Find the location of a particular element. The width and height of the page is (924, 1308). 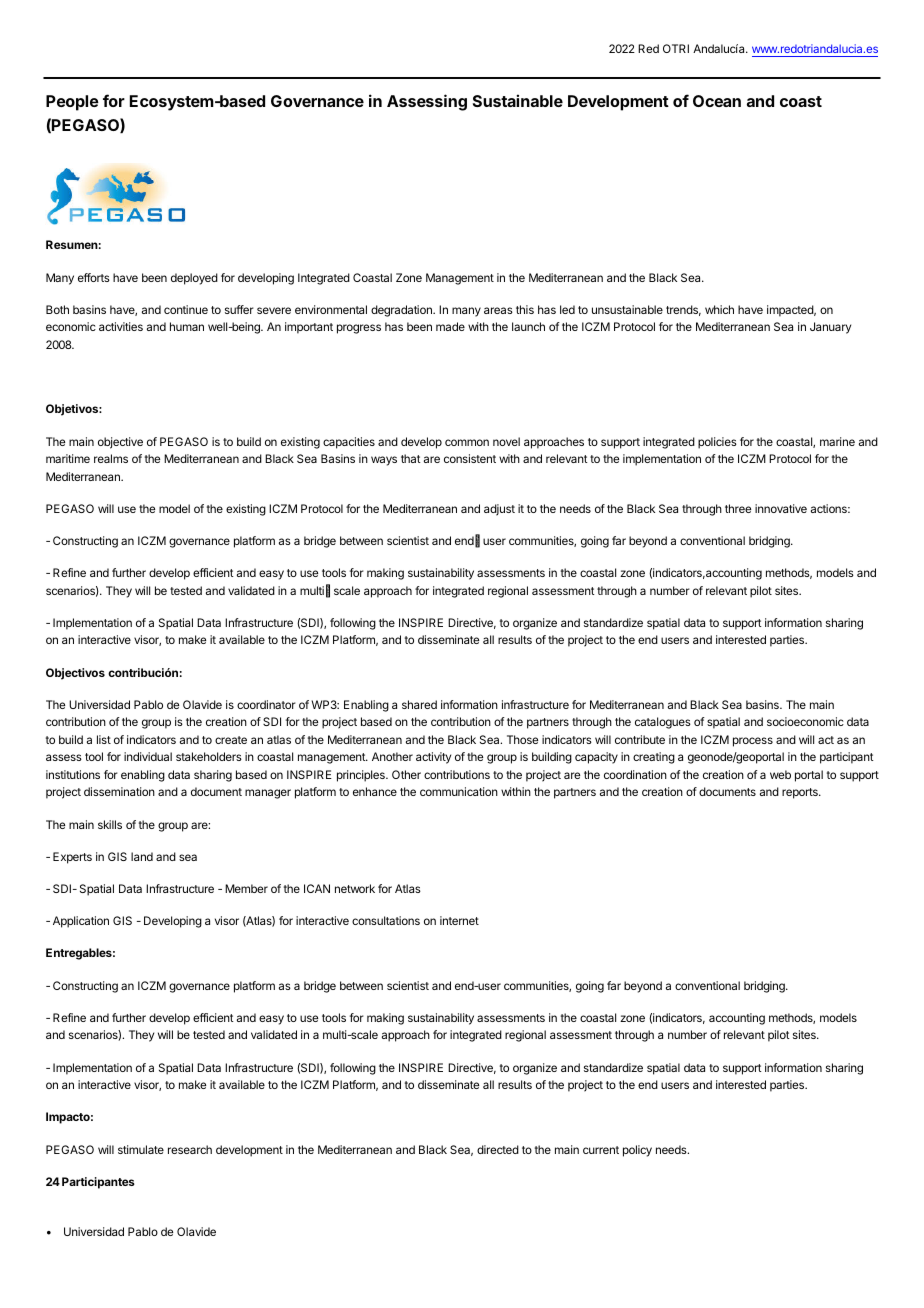

stimulate is located at coordinates (141, 1149).
